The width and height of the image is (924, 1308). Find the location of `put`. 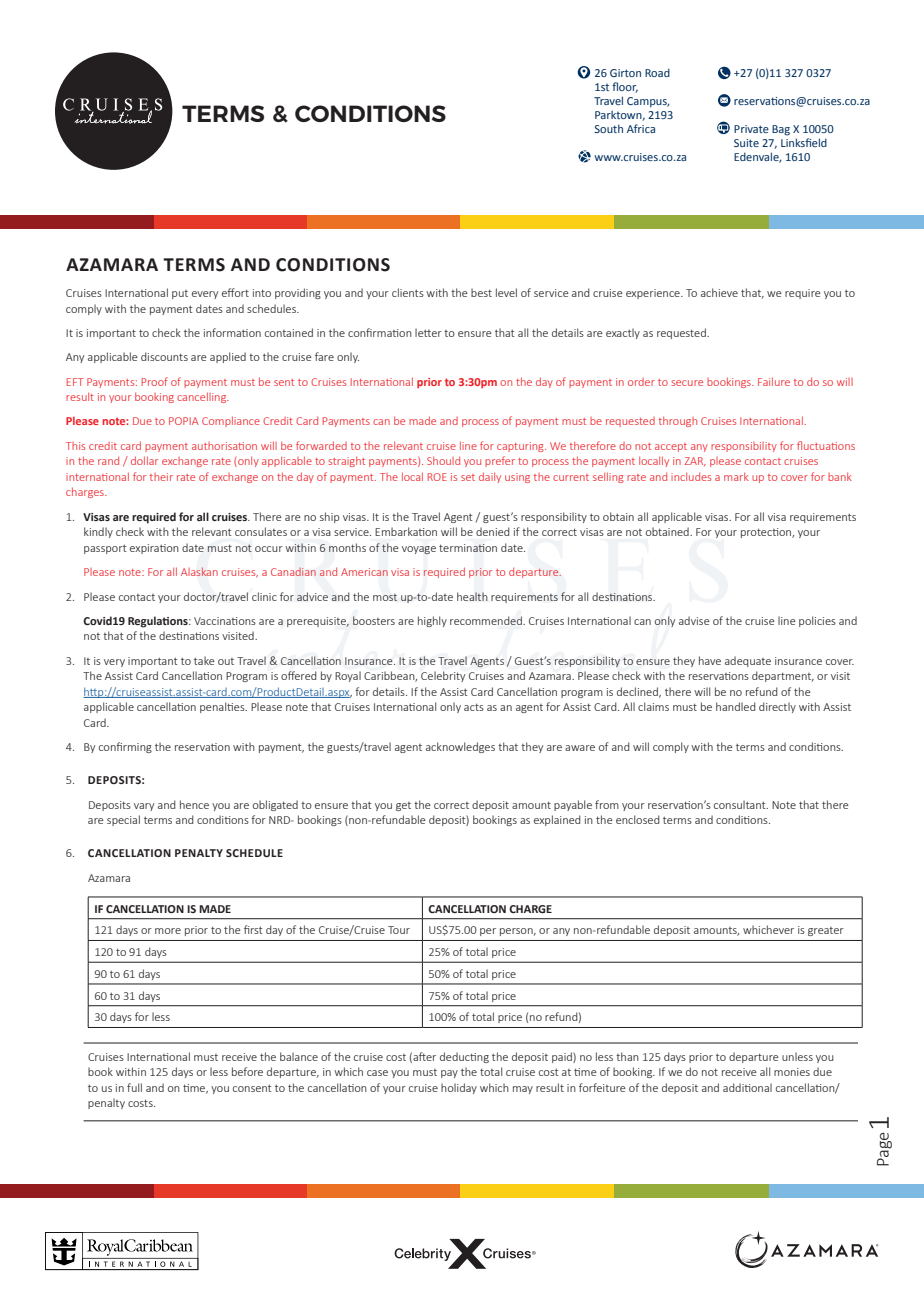

put is located at coordinates (180, 294).
